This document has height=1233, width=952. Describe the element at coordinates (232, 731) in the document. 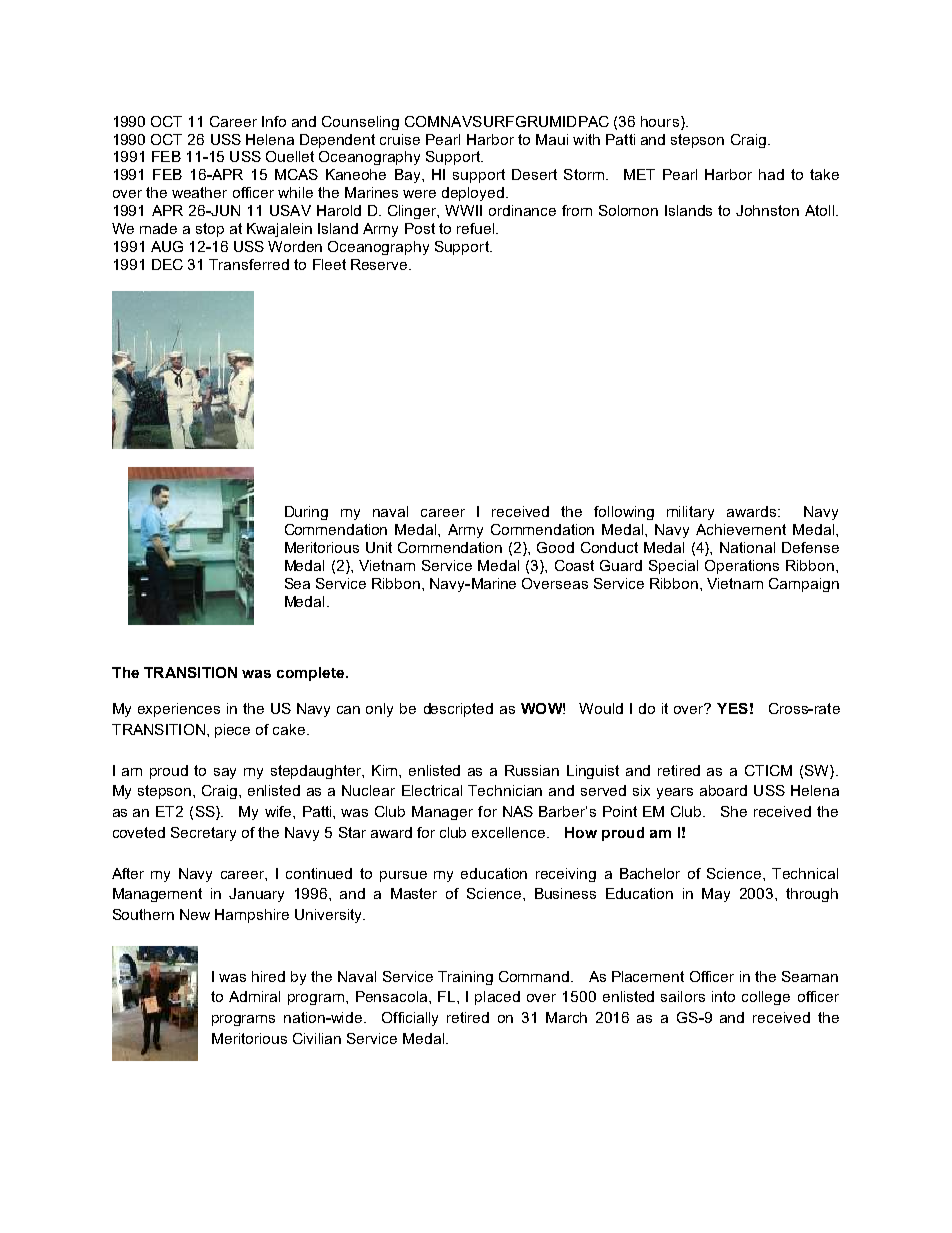

I see `piece` at that location.
